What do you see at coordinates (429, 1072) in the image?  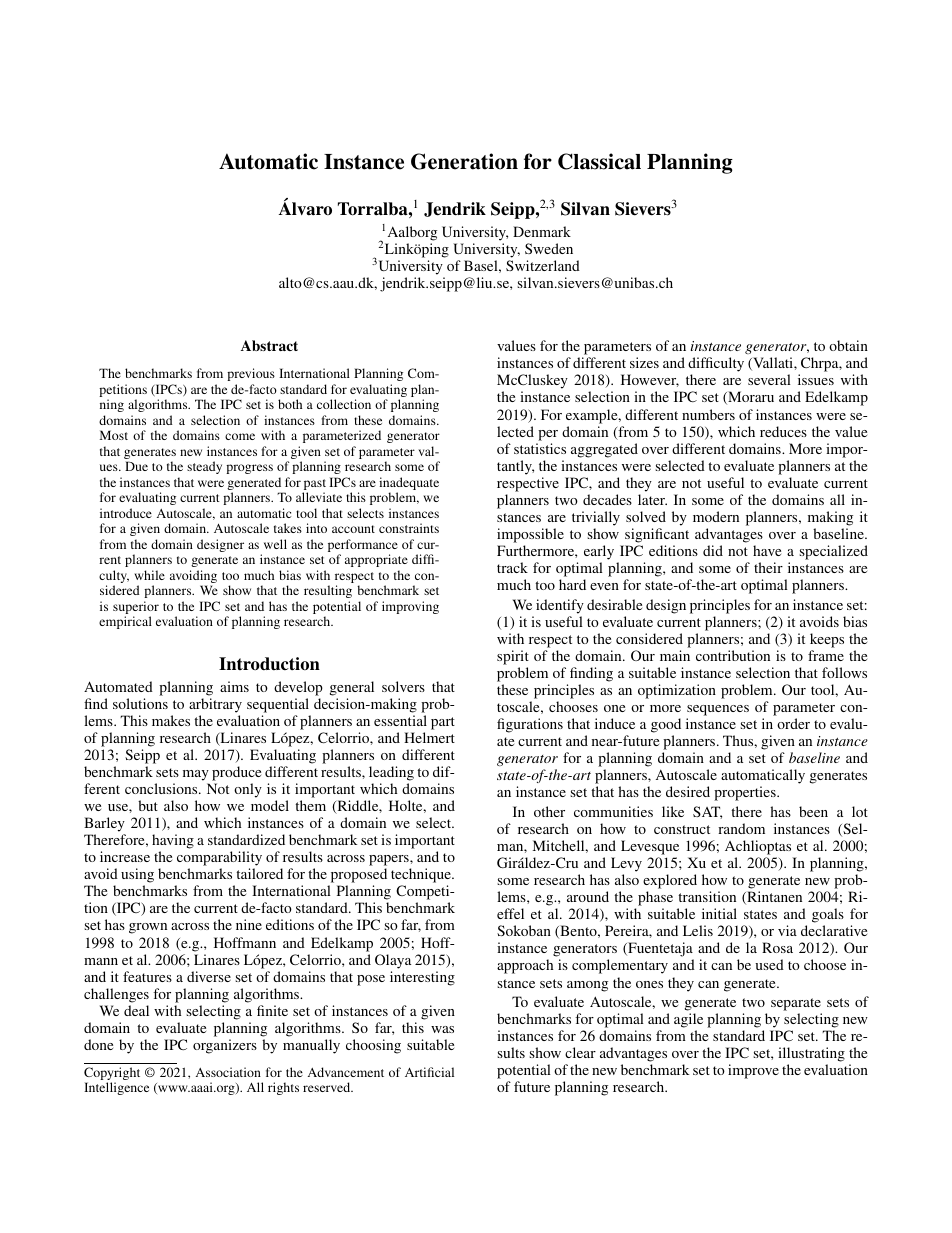 I see `Artificial` at bounding box center [429, 1072].
